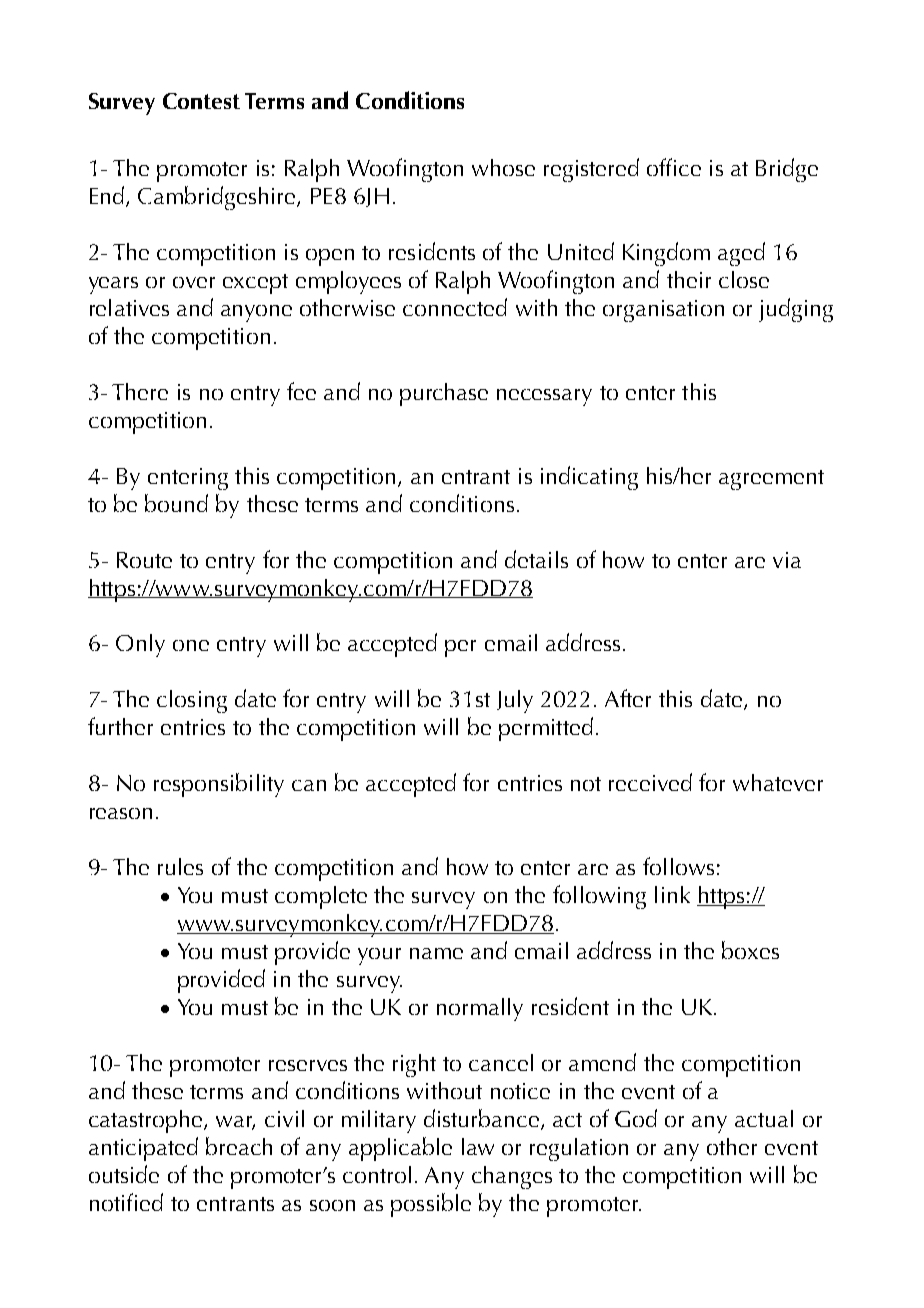 The width and height of the screenshot is (924, 1308). I want to click on responsibility, so click(219, 785).
